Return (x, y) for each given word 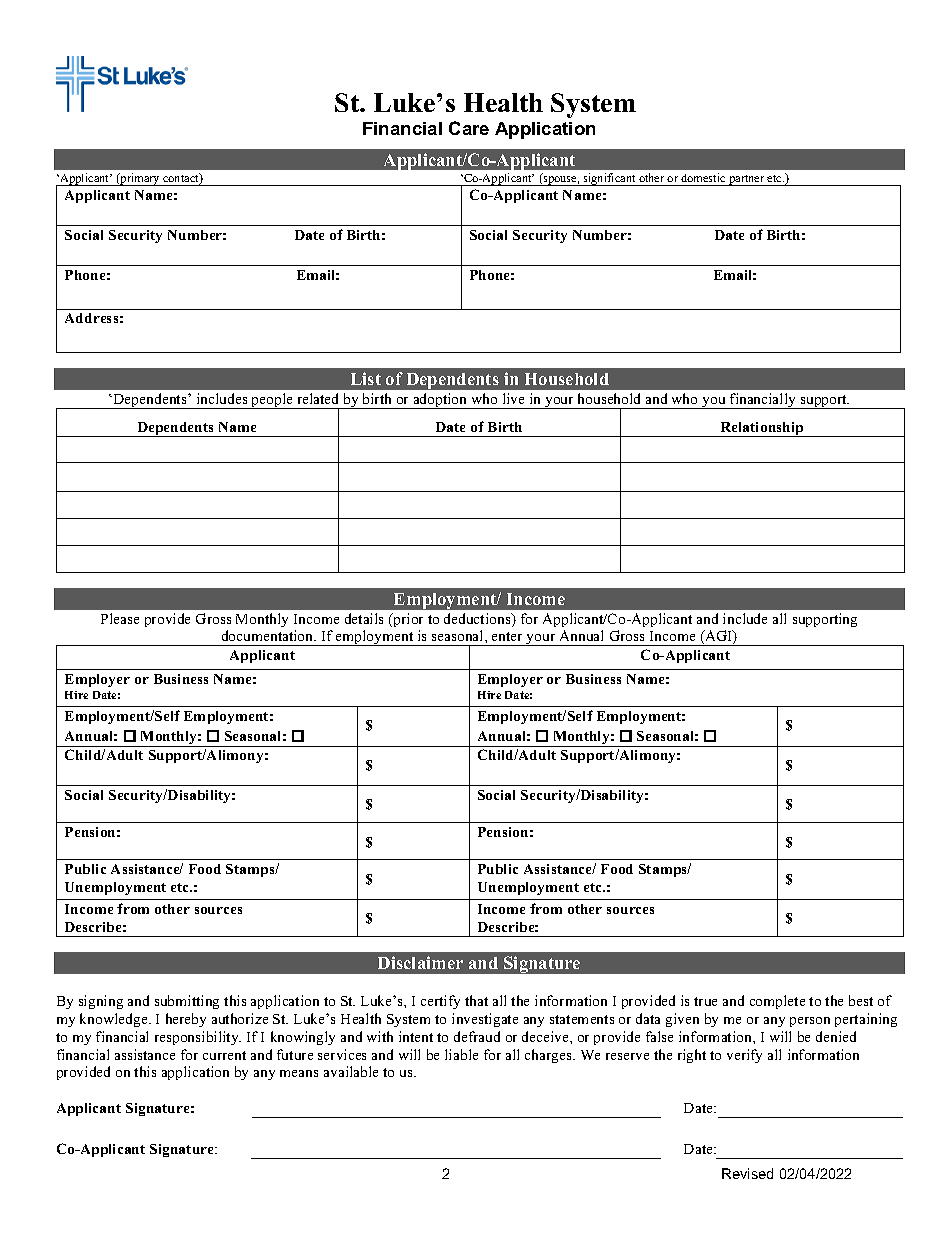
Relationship (762, 429)
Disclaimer (420, 962)
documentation (269, 635)
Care (469, 128)
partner (747, 180)
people (272, 401)
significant (610, 179)
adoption (440, 401)
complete (777, 1002)
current (224, 1055)
